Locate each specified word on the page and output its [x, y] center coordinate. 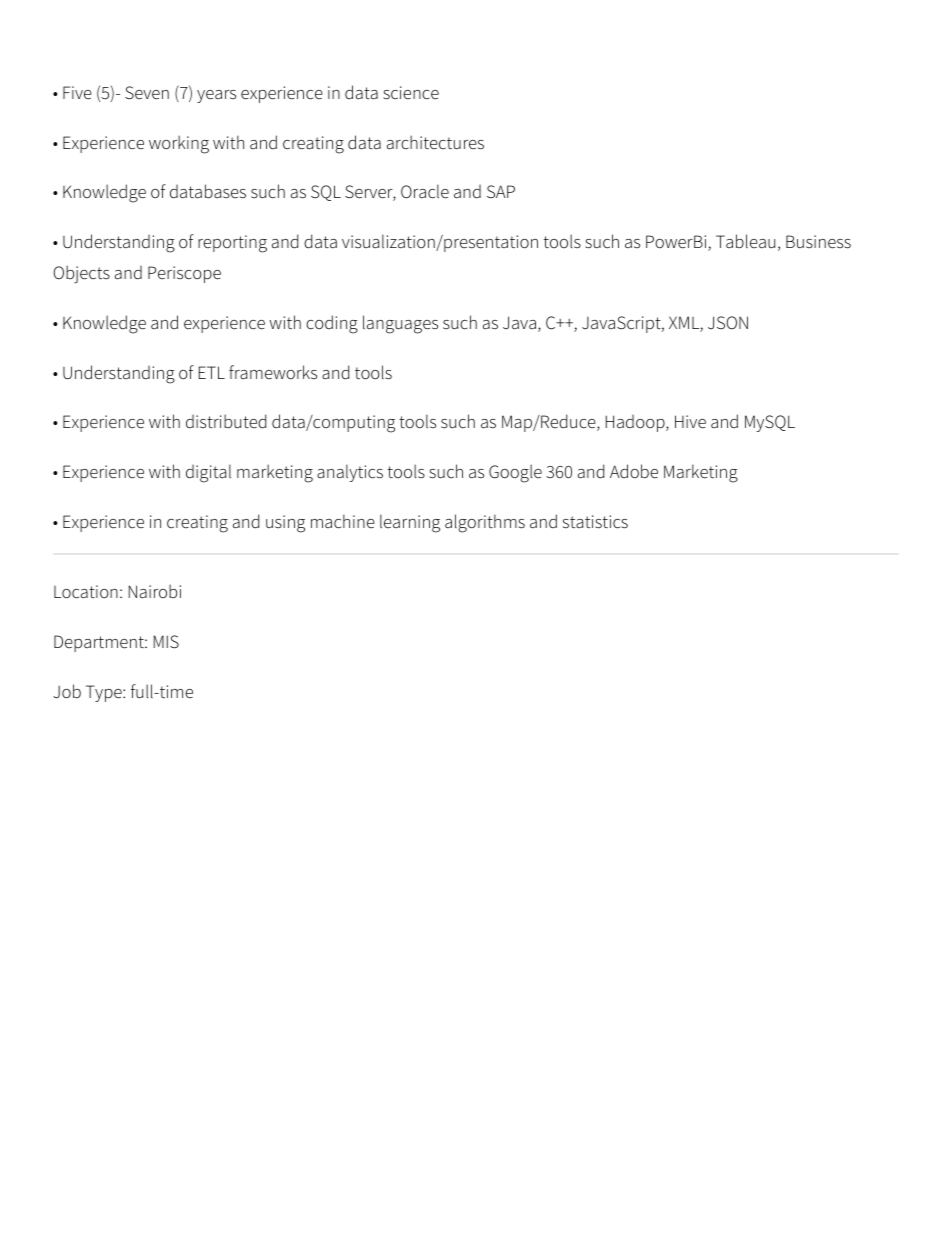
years [216, 96]
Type [105, 693]
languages [400, 324]
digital [208, 473]
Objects [81, 274]
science [411, 93]
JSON [728, 323]
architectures [435, 142]
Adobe [634, 471]
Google [515, 473]
